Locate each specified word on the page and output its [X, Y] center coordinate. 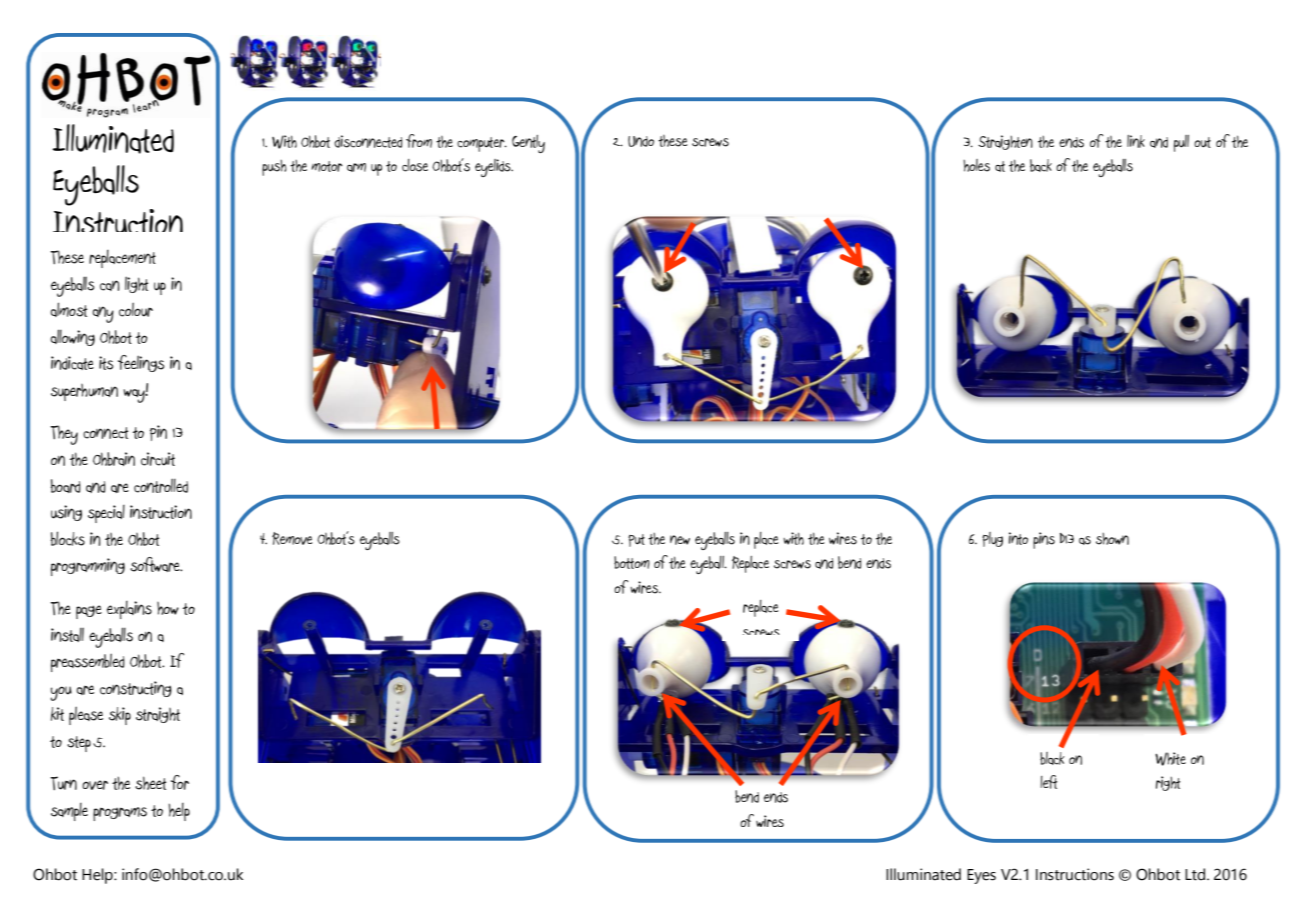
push [274, 168]
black [1052, 758]
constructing [136, 689]
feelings [141, 363]
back [1041, 165]
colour [136, 309]
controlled [161, 485]
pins [1044, 540]
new [680, 540]
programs [120, 814]
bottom [632, 562]
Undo [641, 141]
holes [976, 165]
